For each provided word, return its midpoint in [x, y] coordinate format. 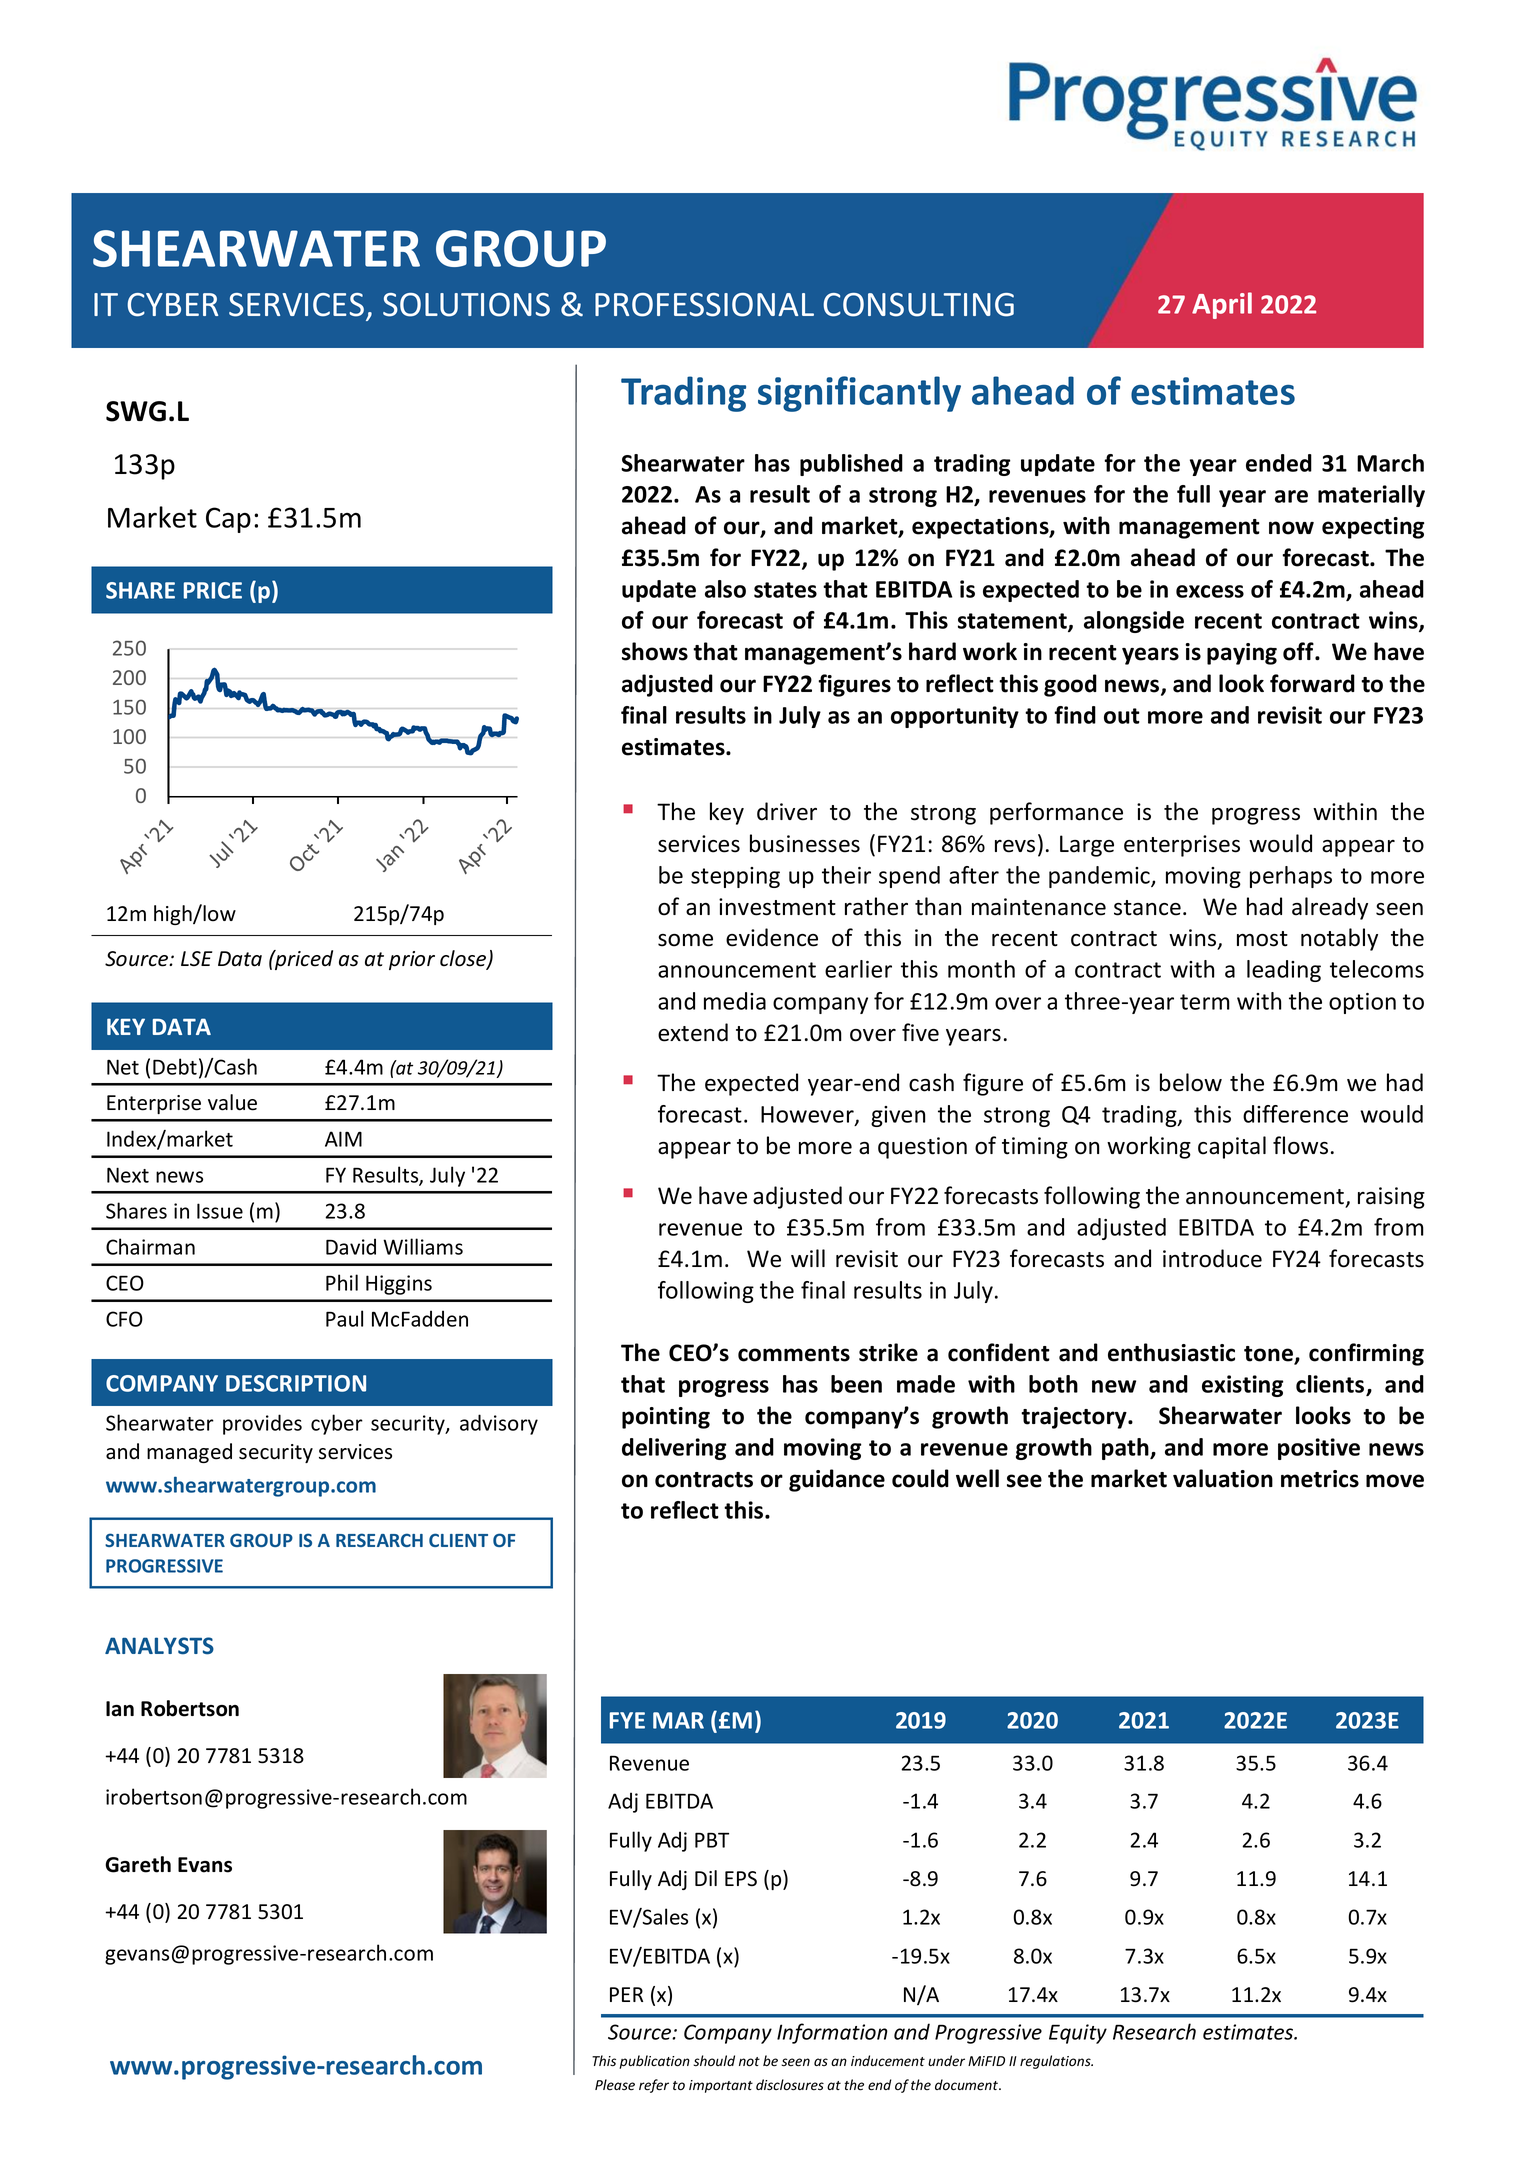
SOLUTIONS [466, 305]
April [1222, 305]
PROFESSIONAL [704, 305]
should [714, 2061]
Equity [1078, 2034]
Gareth [138, 1864]
